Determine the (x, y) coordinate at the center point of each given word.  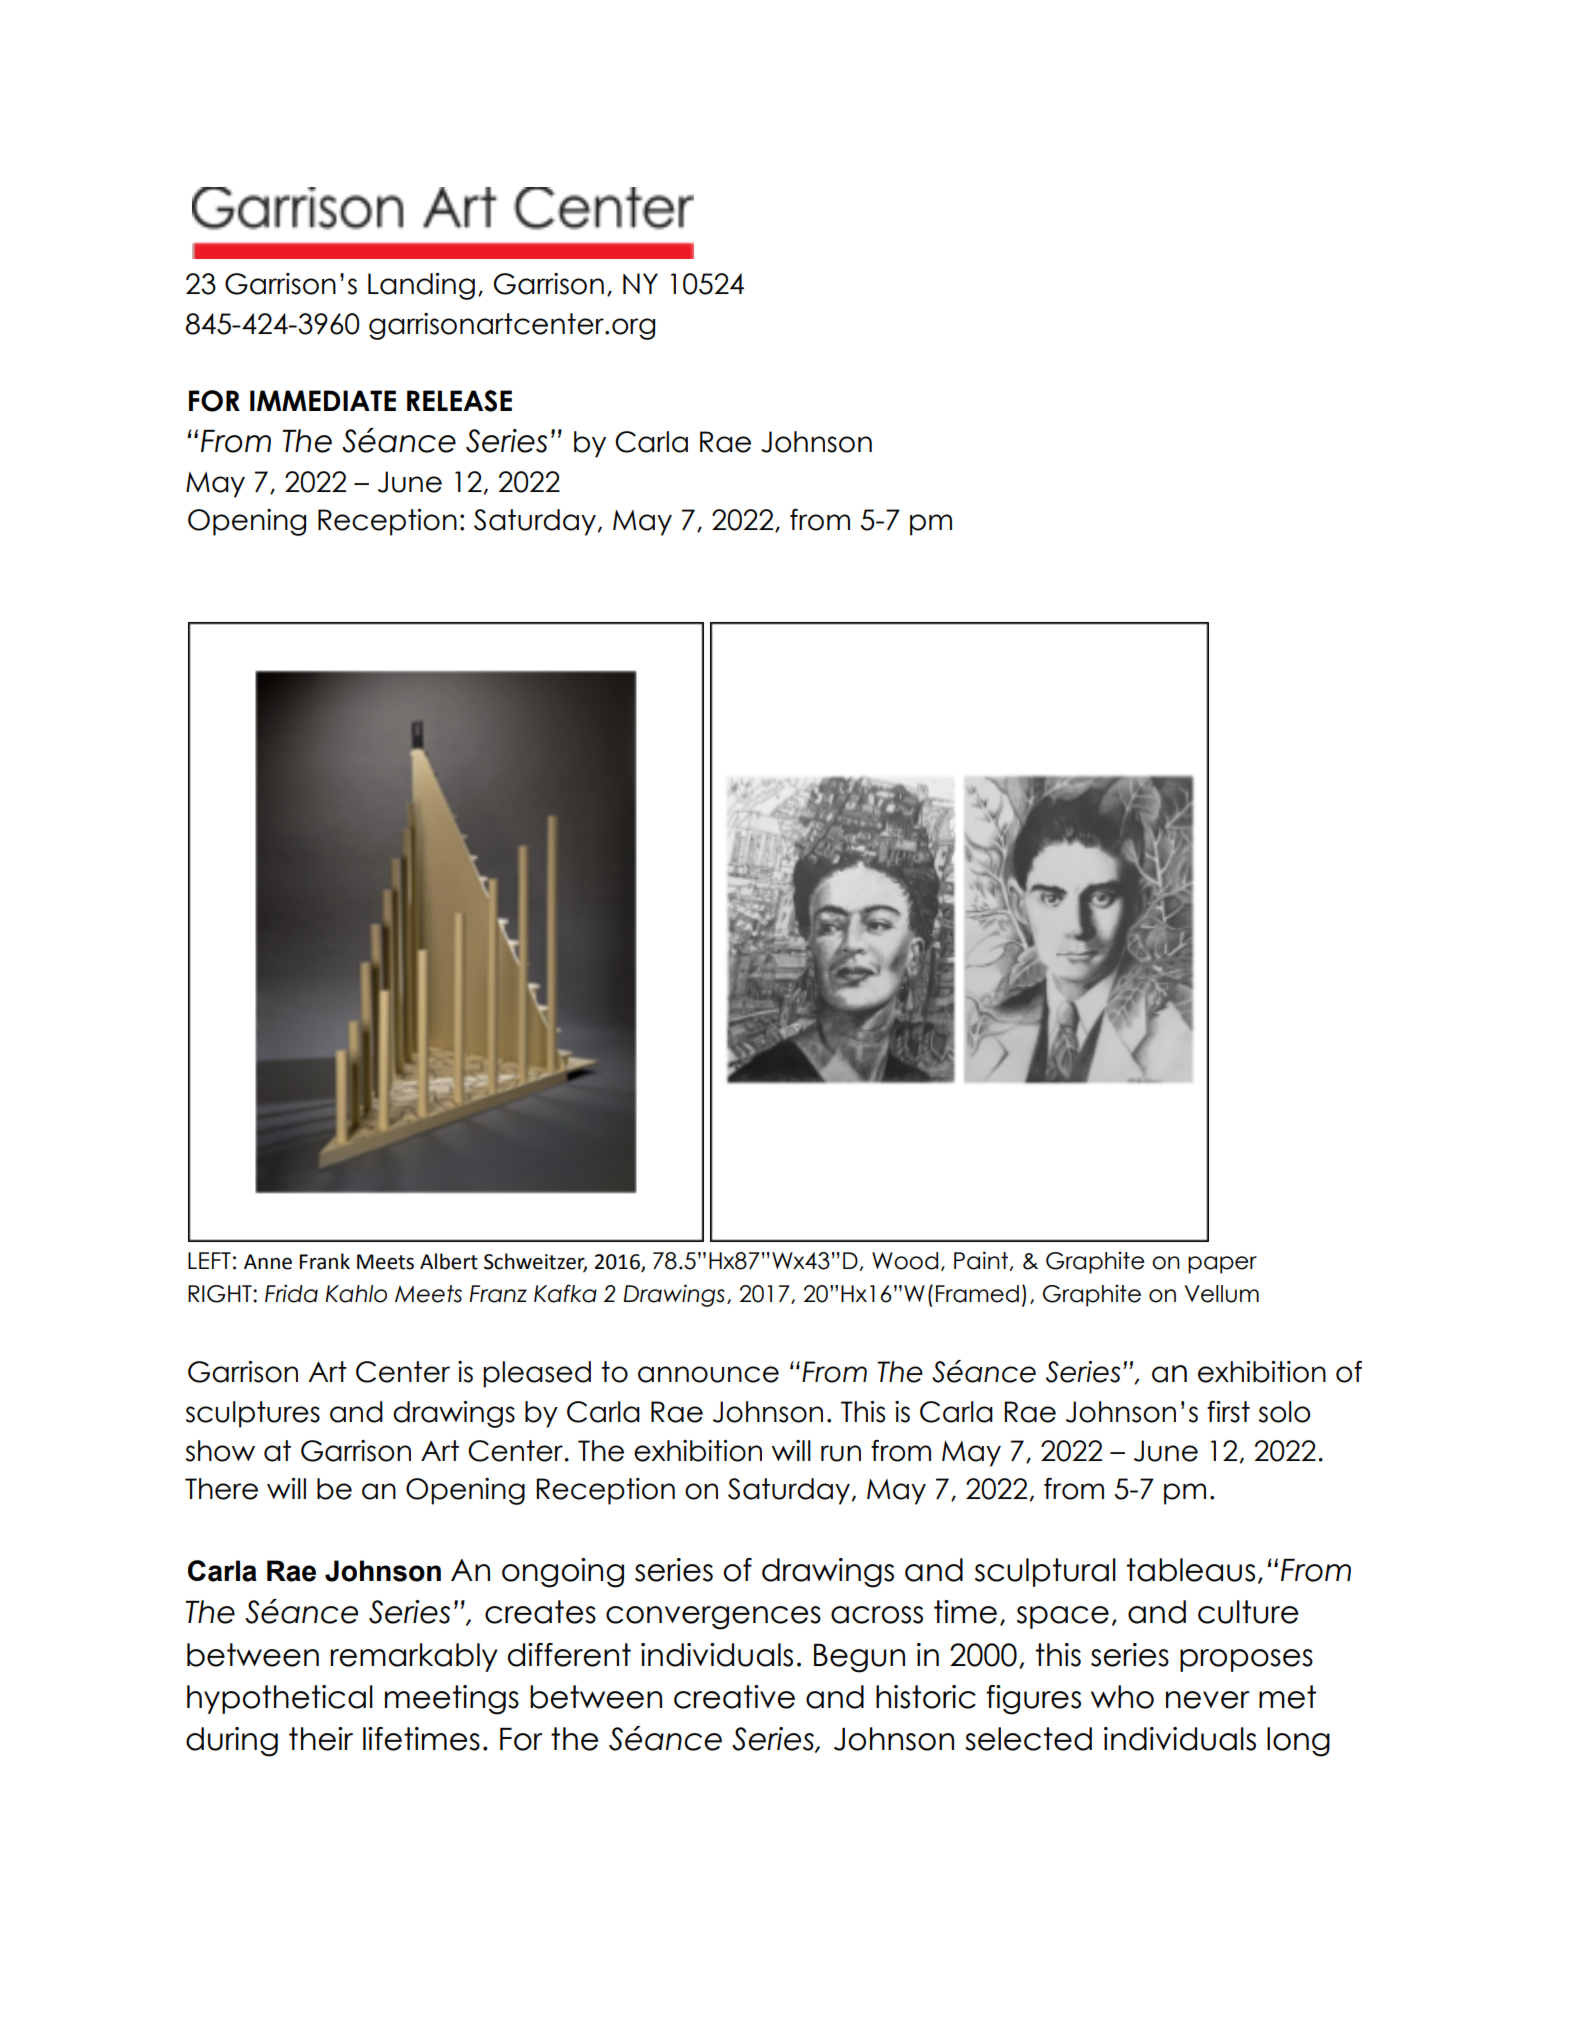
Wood (905, 1261)
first (1228, 1412)
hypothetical (280, 1699)
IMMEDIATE (323, 400)
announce (708, 1374)
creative (734, 1697)
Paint (981, 1260)
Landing (421, 286)
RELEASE (459, 401)
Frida (291, 1293)
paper (1222, 1265)
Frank (325, 1261)
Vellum (1222, 1294)
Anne (268, 1262)
